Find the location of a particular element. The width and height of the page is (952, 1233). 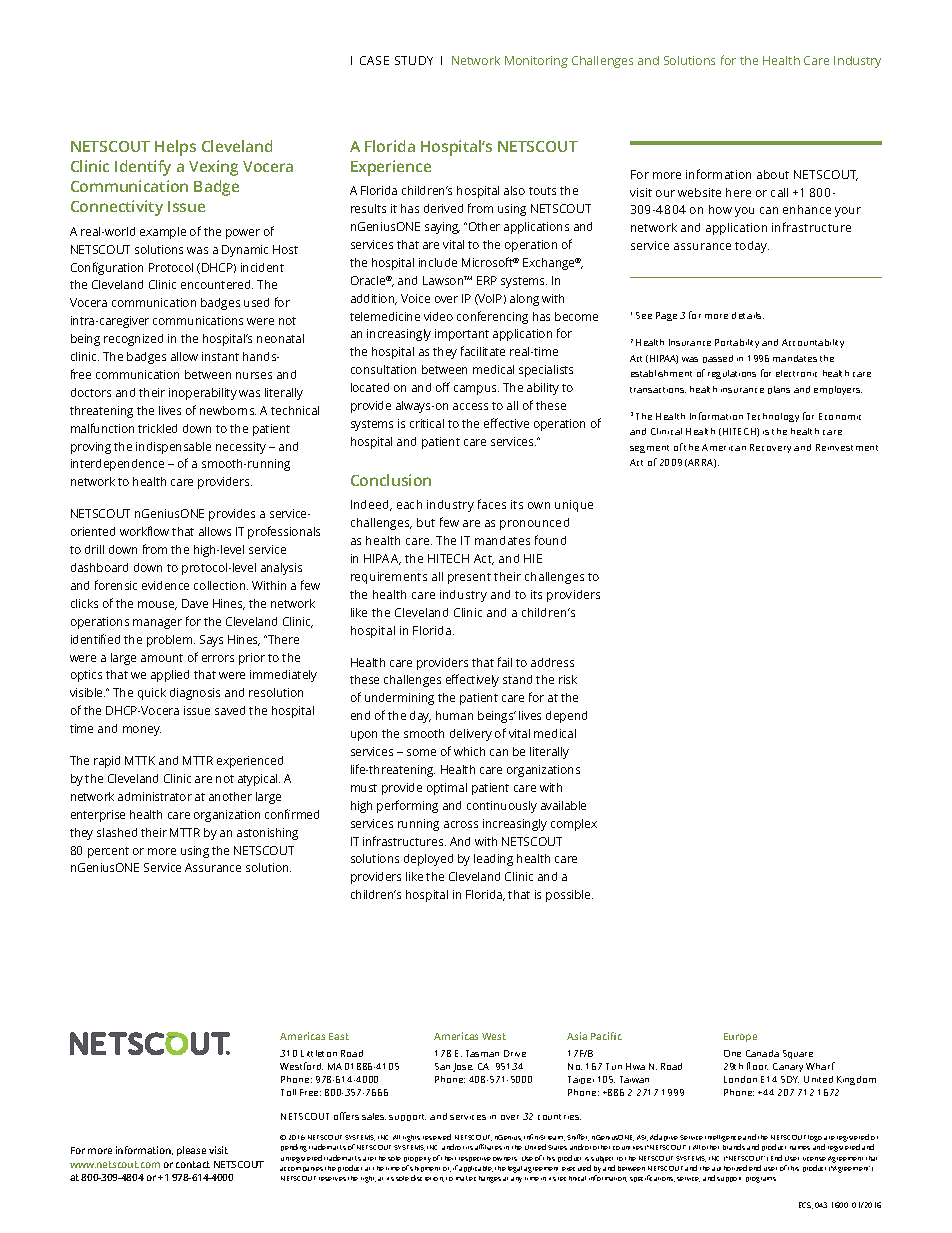

leading is located at coordinates (493, 860).
